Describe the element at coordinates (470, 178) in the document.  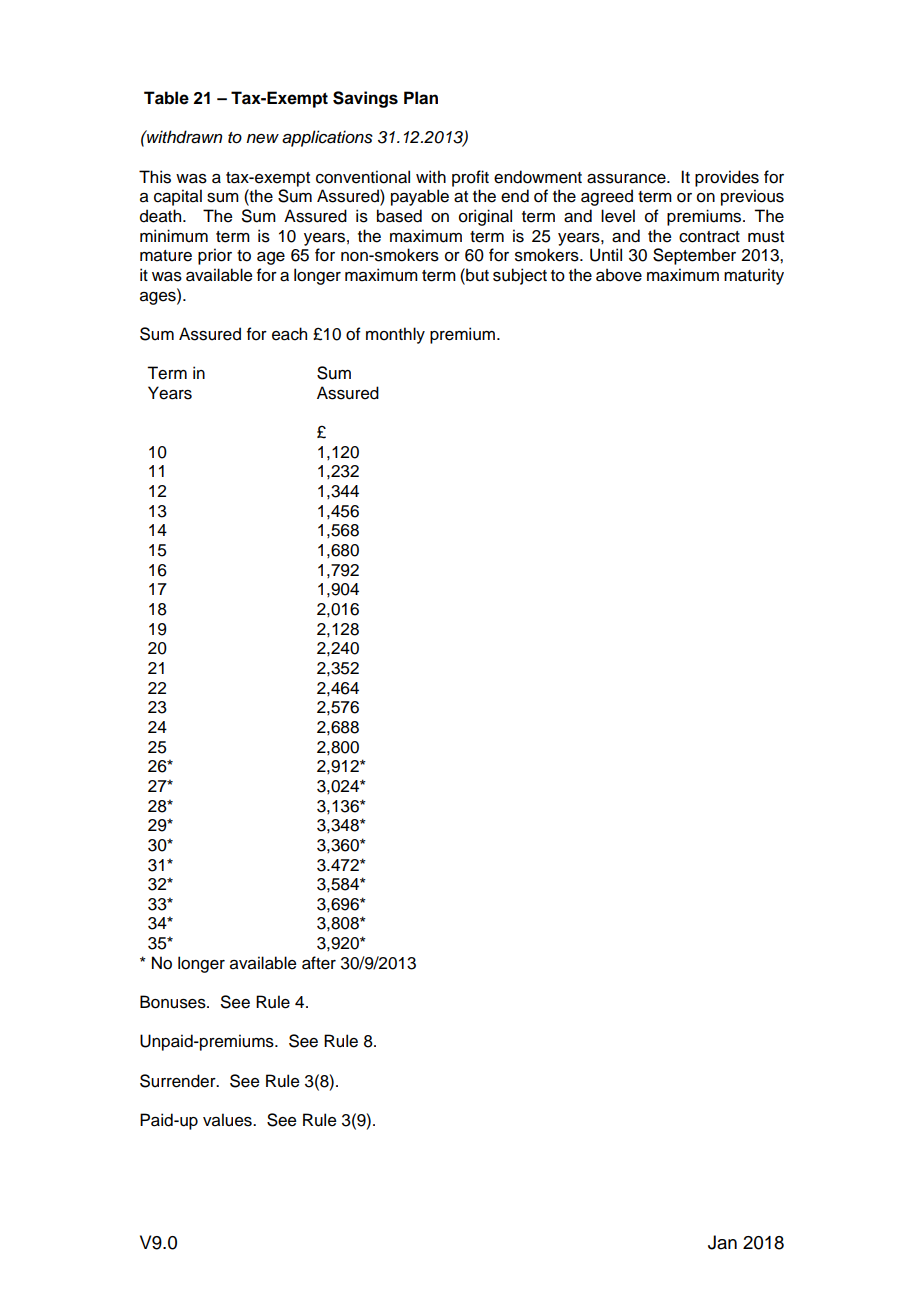
I see `profit` at that location.
